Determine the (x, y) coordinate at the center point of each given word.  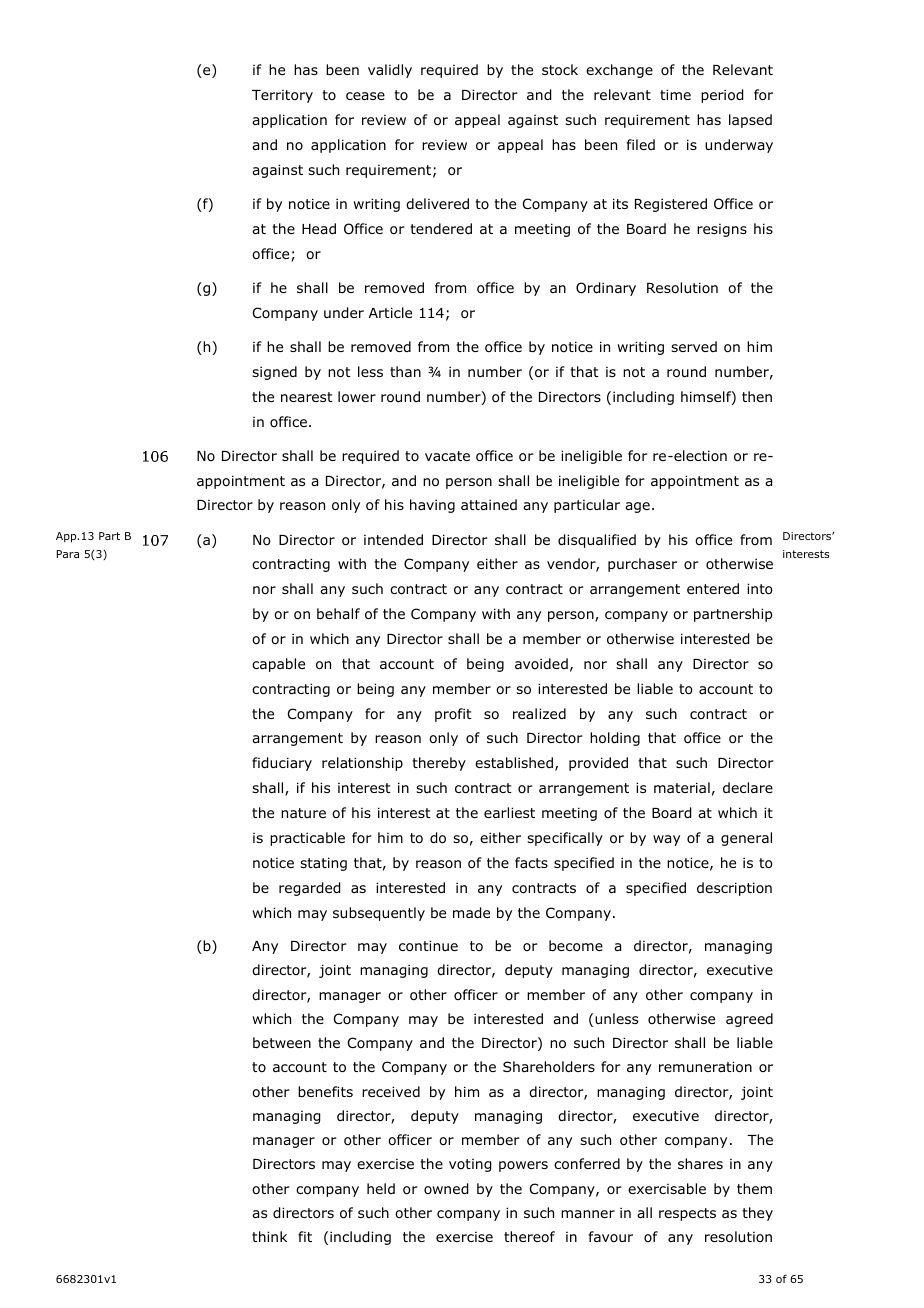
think (269, 1236)
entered (713, 588)
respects (687, 1214)
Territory (282, 96)
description (734, 889)
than (405, 371)
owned (446, 1189)
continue (428, 946)
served (694, 346)
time (675, 94)
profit (453, 715)
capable (278, 665)
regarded (309, 889)
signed (274, 373)
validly (390, 71)
